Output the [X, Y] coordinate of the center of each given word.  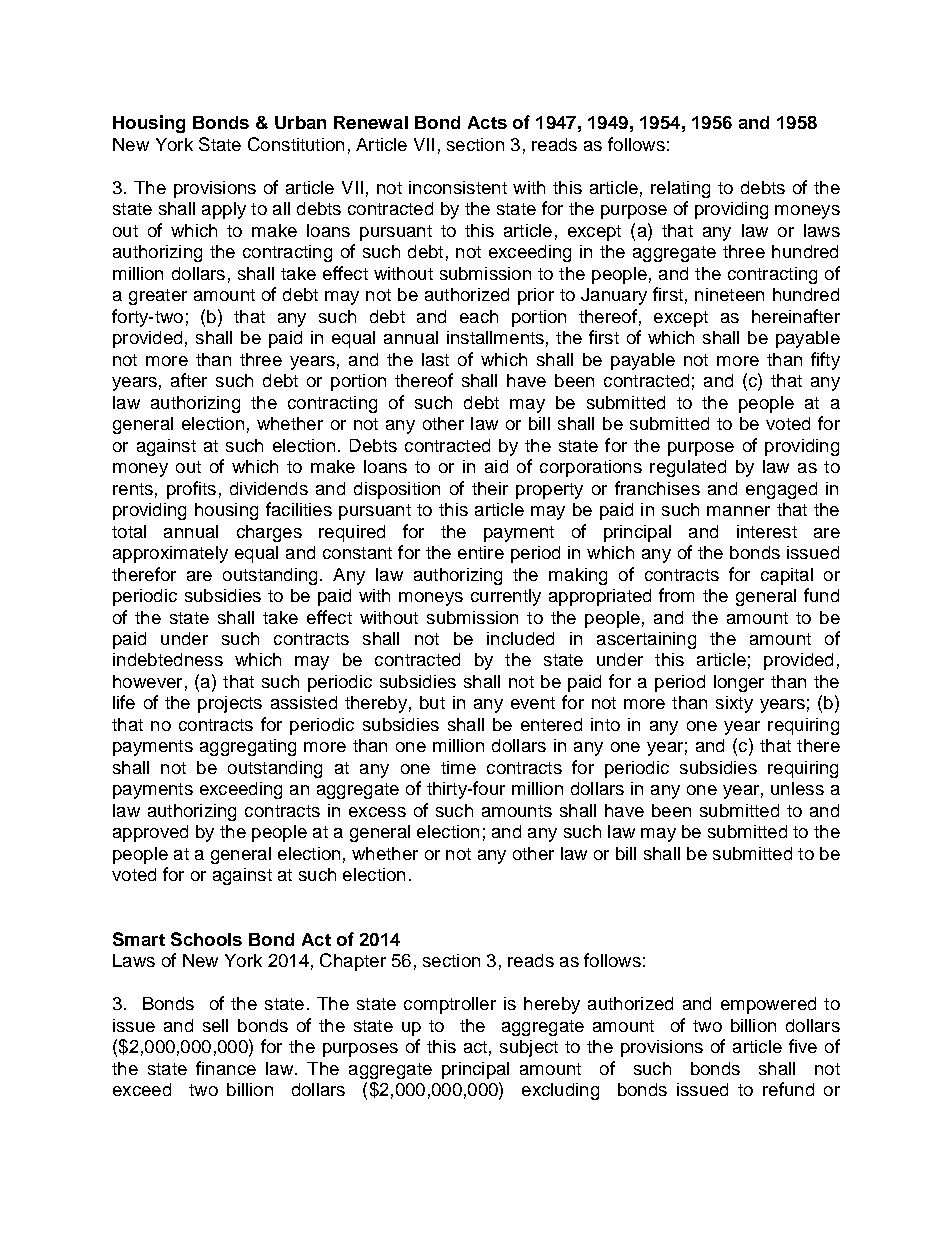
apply [224, 210]
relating [680, 189]
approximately [170, 554]
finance [226, 1068]
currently [506, 597]
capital [787, 576]
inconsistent [458, 187]
